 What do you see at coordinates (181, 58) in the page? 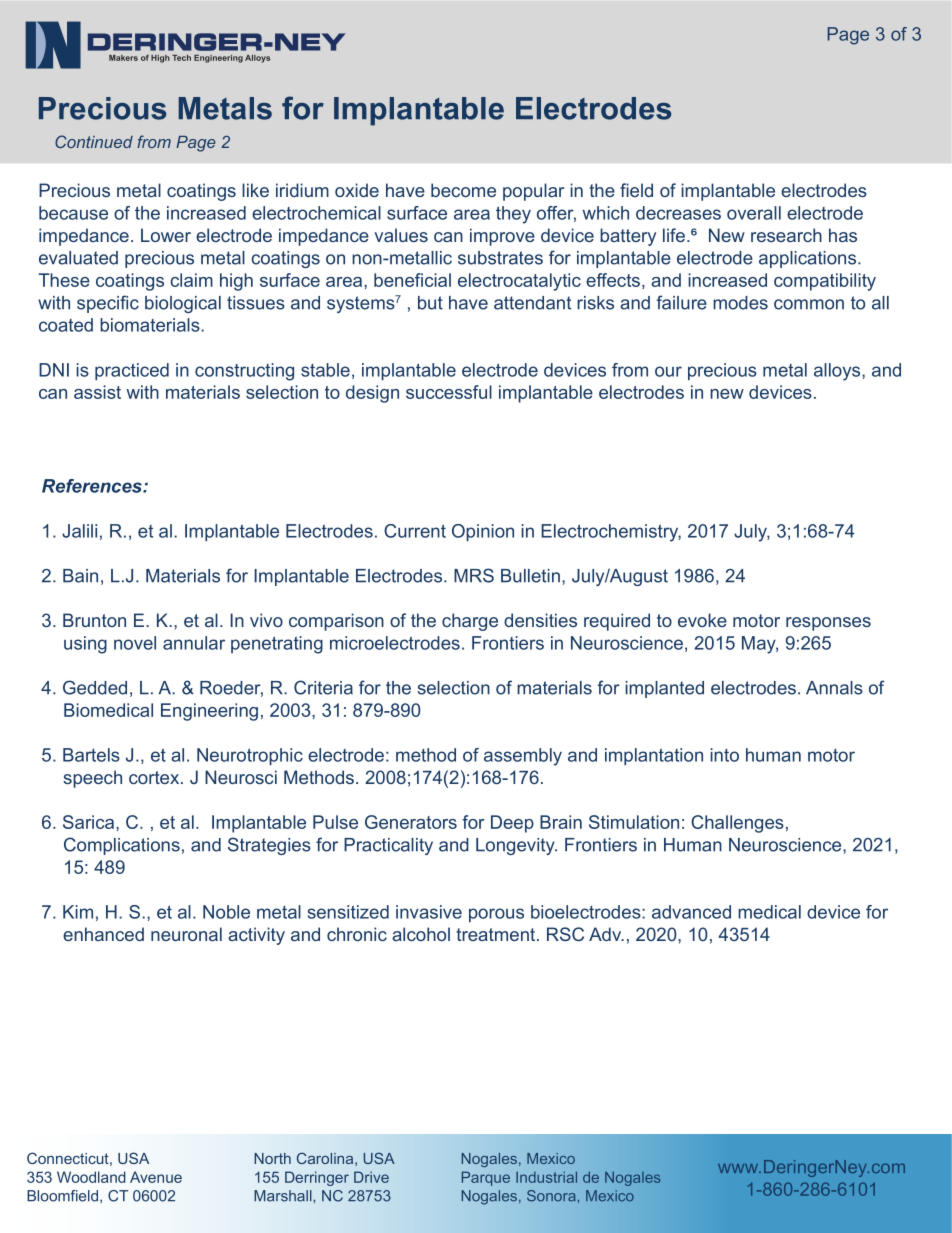
I see `Tech` at bounding box center [181, 58].
